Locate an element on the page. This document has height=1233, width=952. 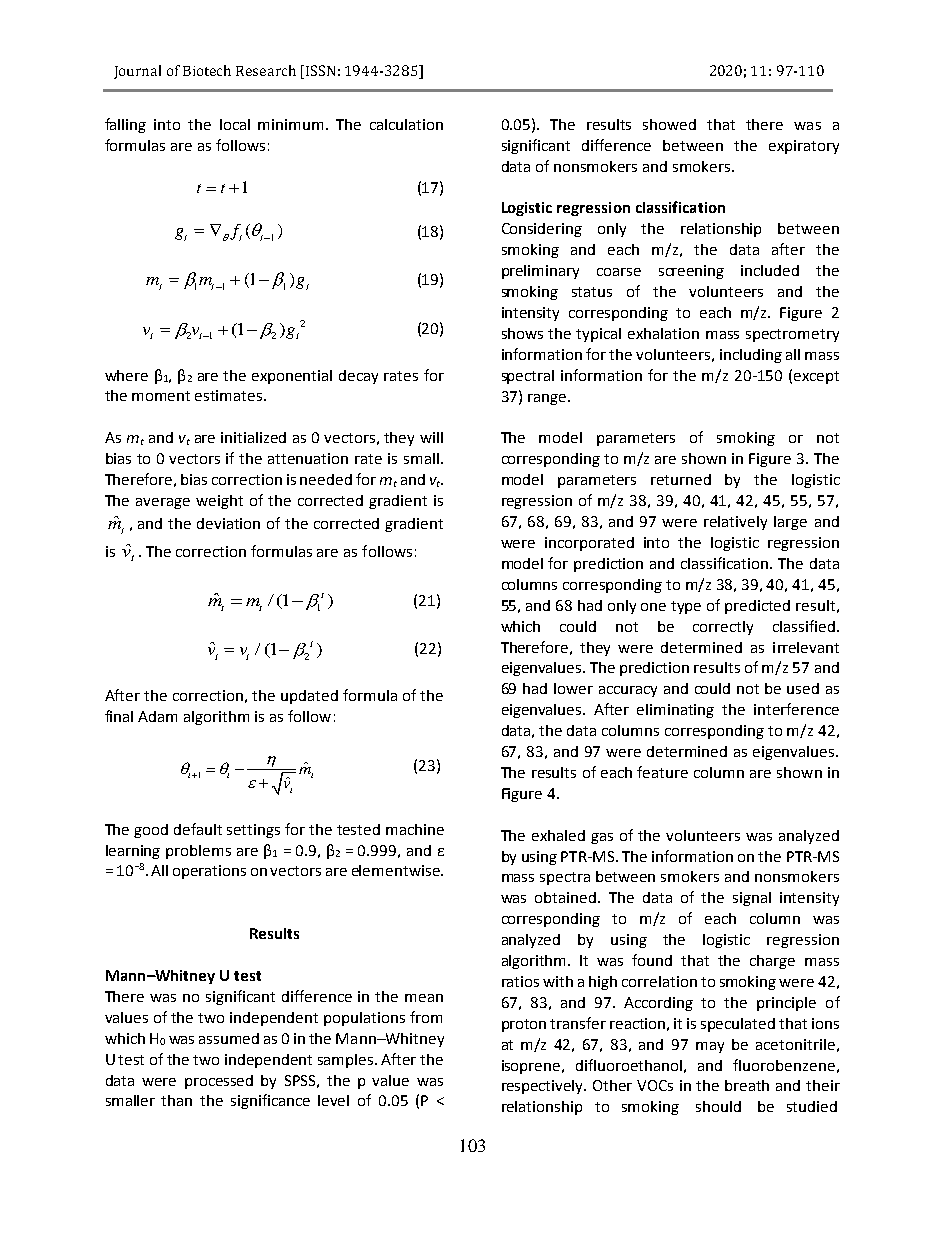
used is located at coordinates (803, 688).
